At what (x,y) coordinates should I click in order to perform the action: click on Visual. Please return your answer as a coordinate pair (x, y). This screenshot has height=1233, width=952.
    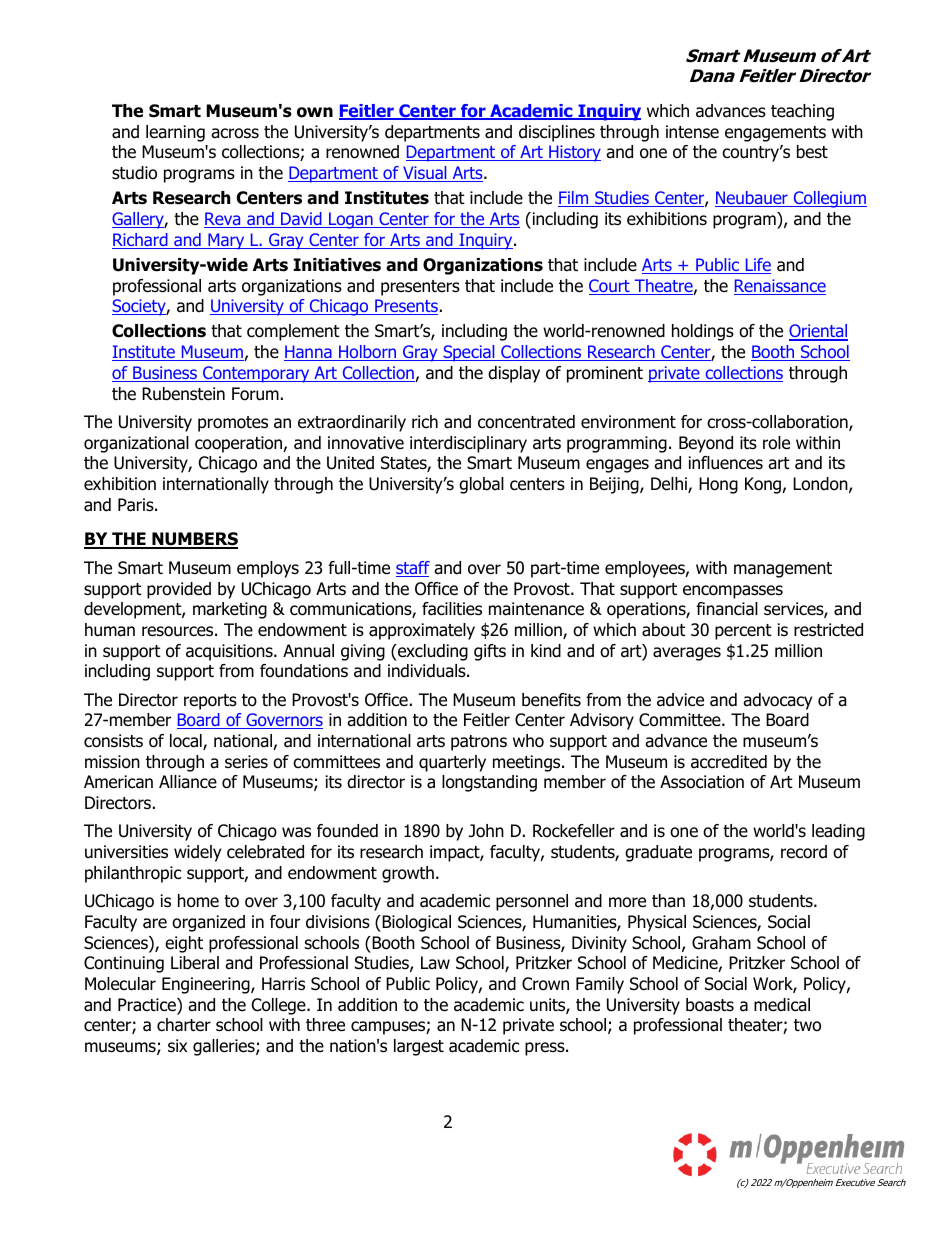
    Looking at the image, I should click on (425, 174).
